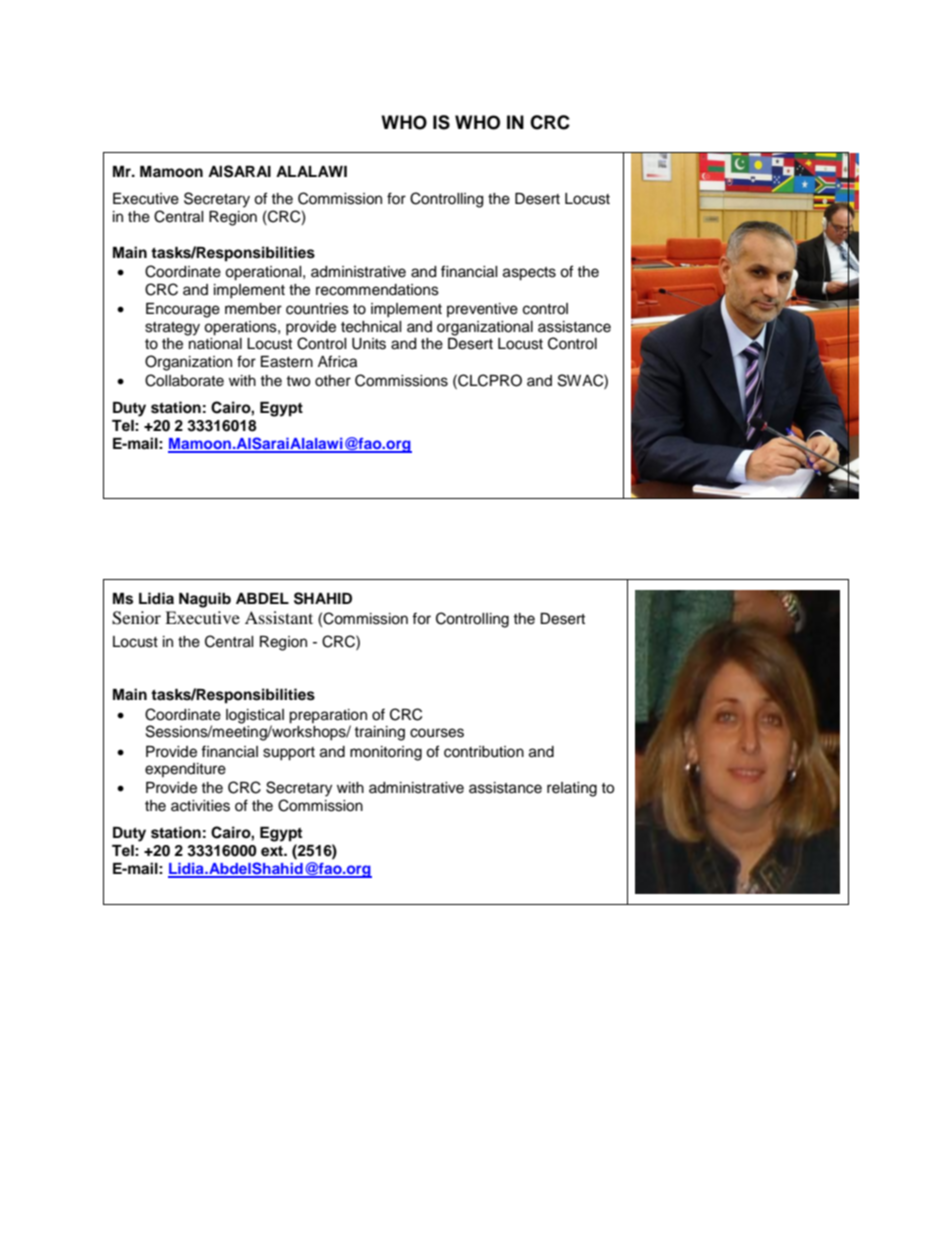 This screenshot has height=1233, width=952. I want to click on Senior, so click(136, 618).
